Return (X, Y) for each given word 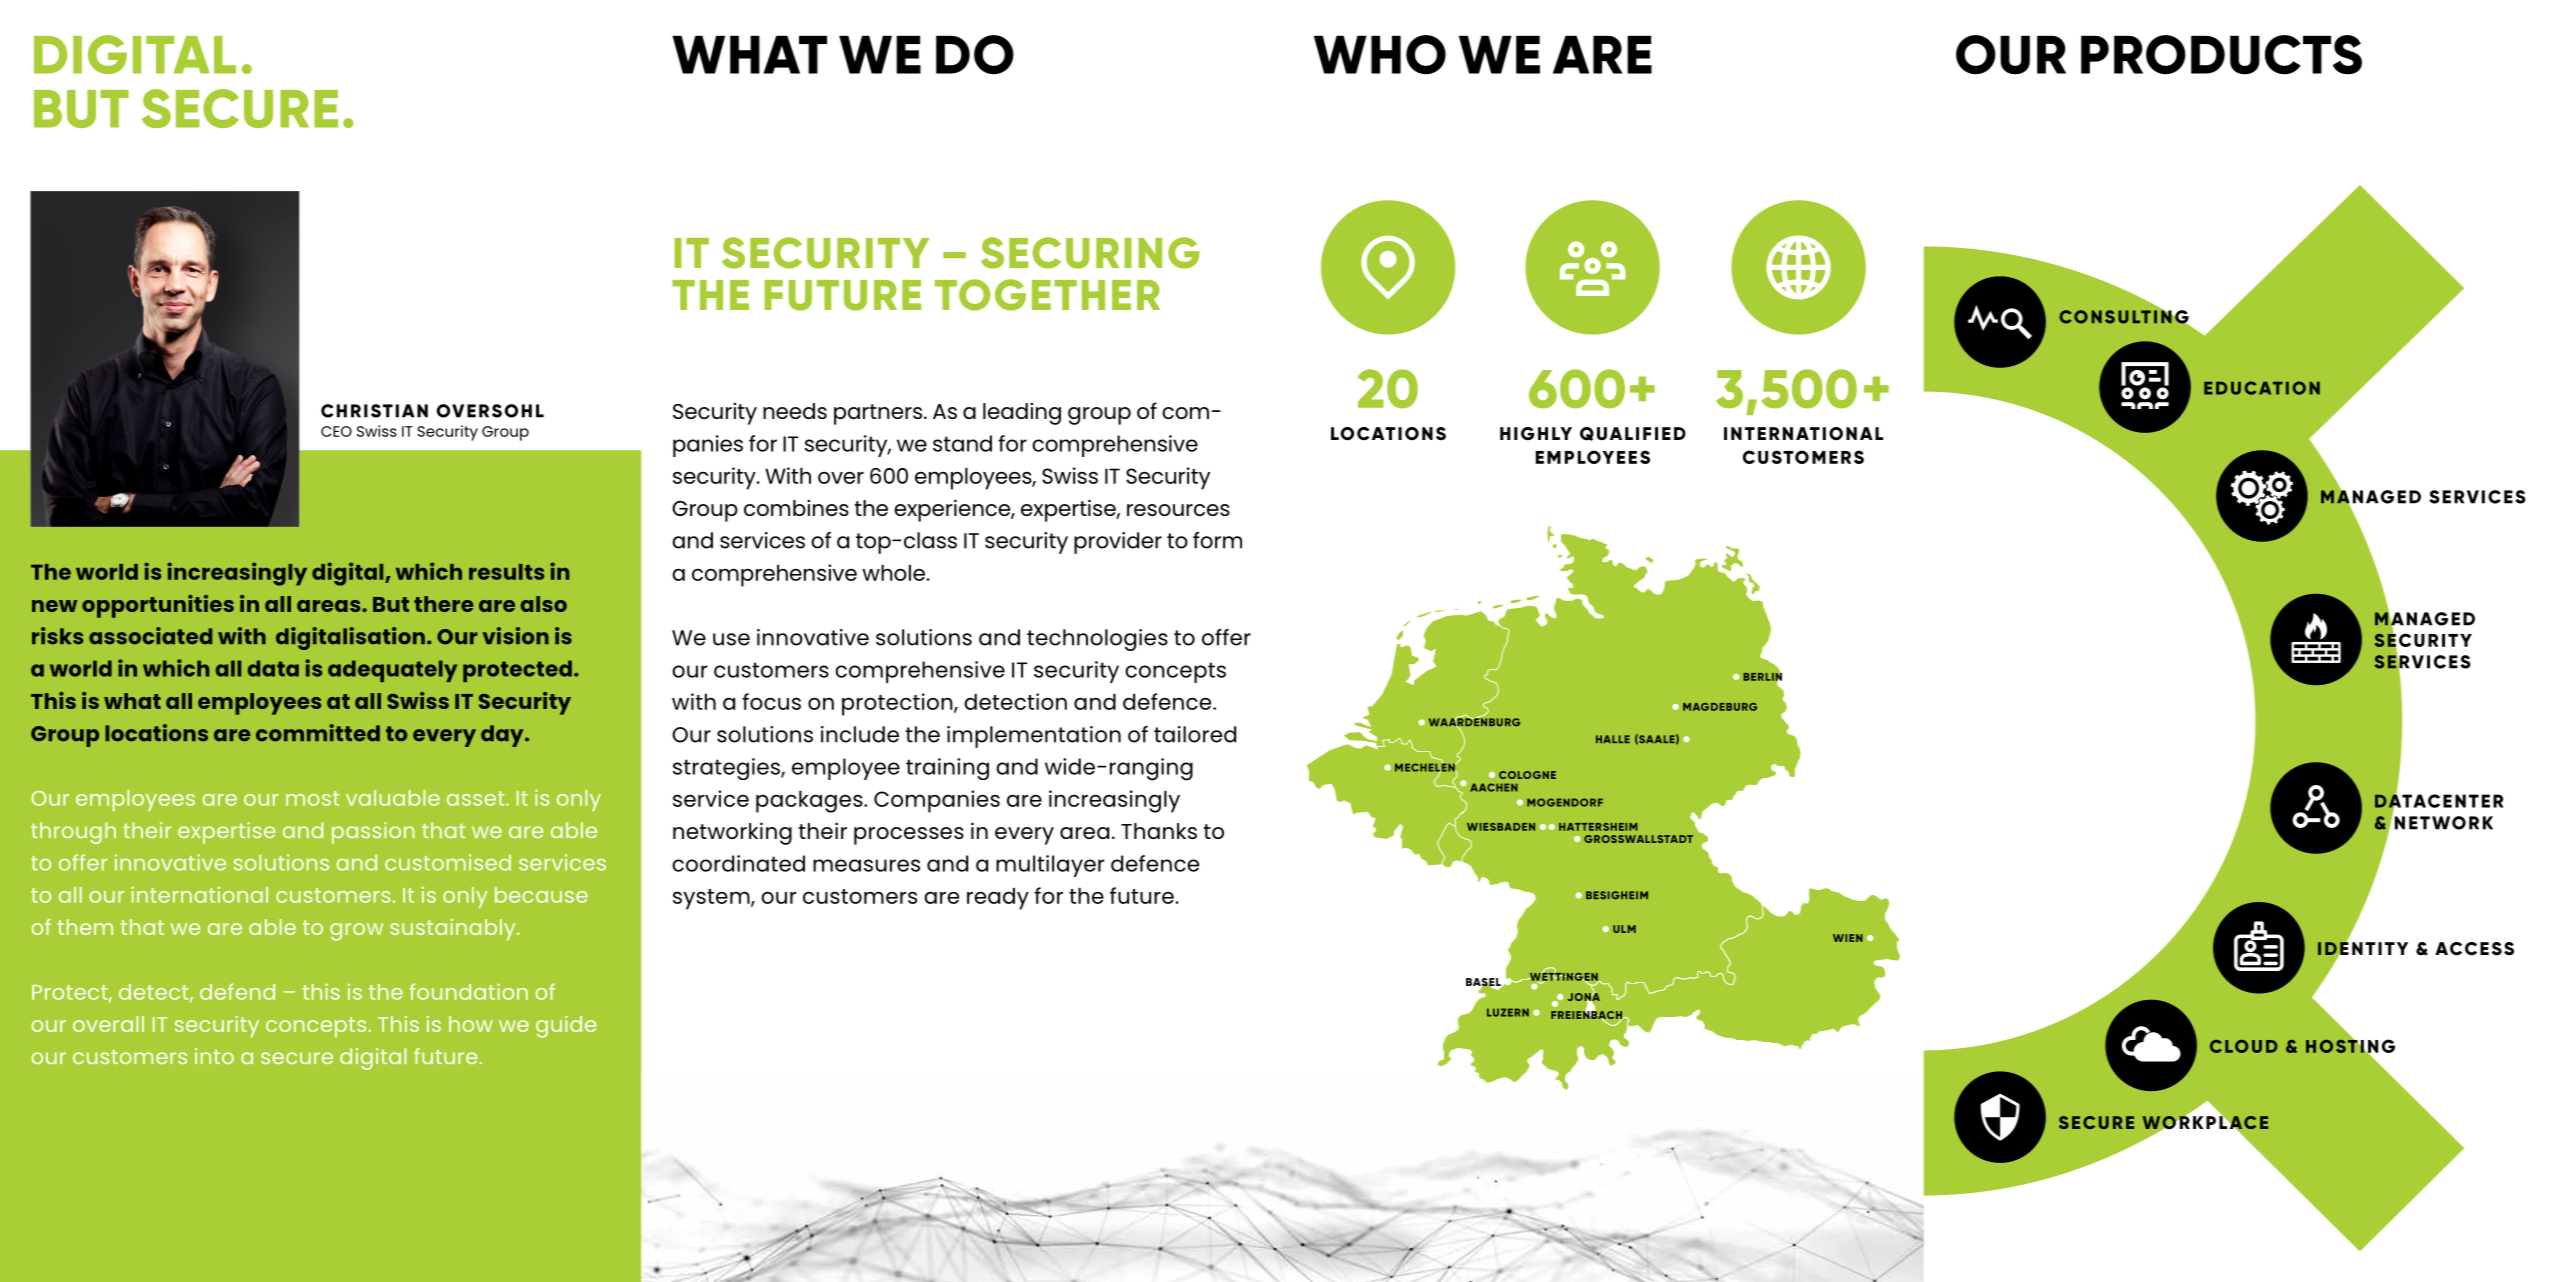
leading (1022, 413)
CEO (336, 431)
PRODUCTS (2221, 55)
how (471, 1024)
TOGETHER (1047, 295)
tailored (1195, 734)
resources (1178, 510)
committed (318, 733)
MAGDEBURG (1720, 707)
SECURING (1090, 253)
